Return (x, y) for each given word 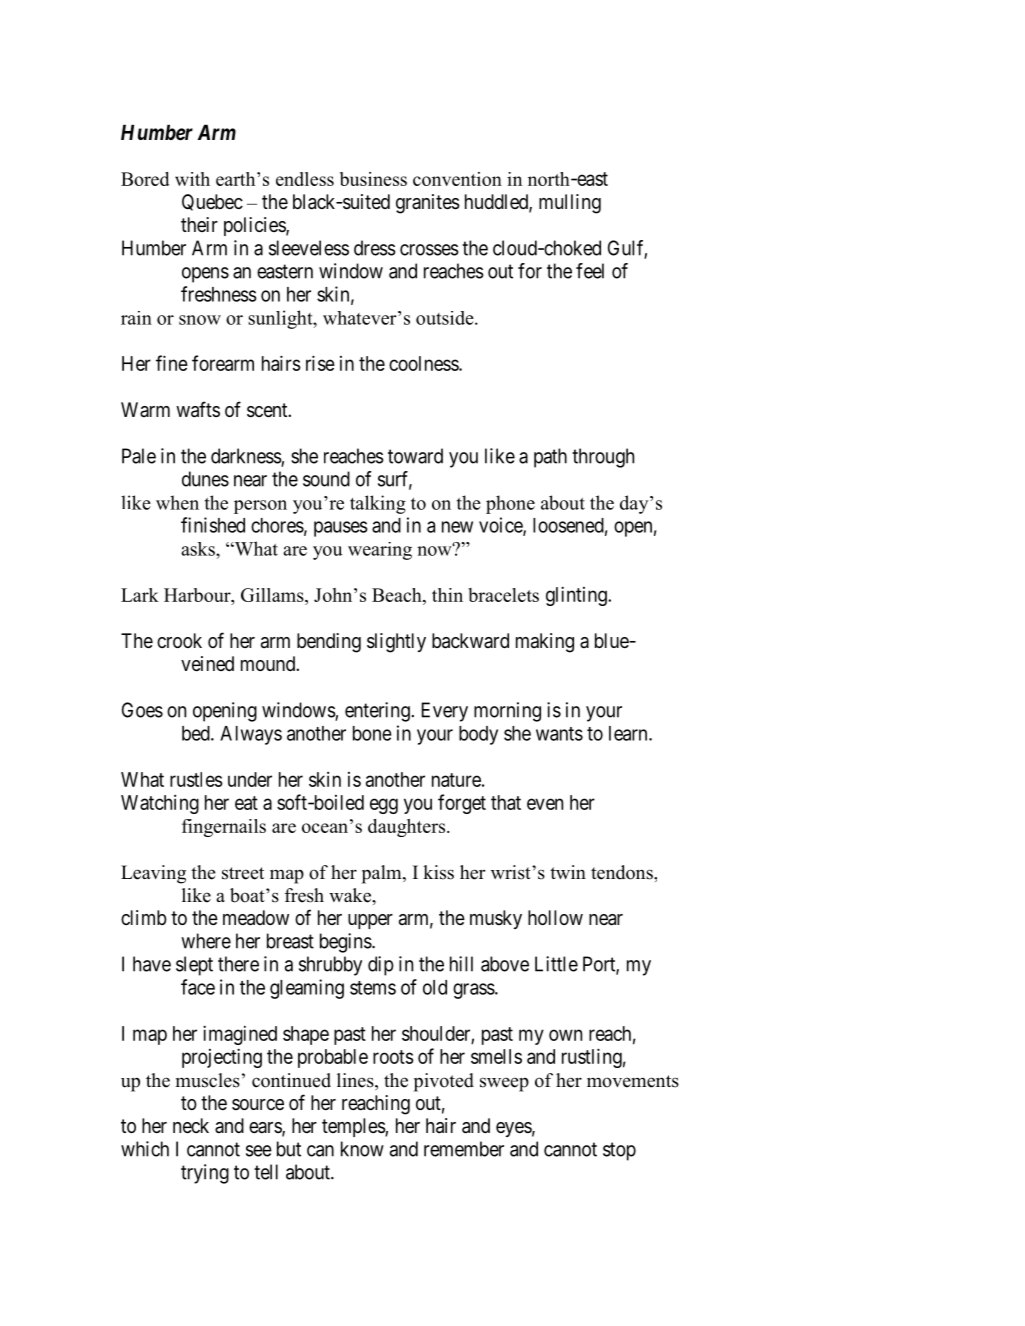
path (550, 458)
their (199, 224)
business (373, 179)
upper (370, 921)
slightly (396, 643)
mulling (570, 204)
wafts (198, 409)
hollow (555, 917)
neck (191, 1126)
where (206, 941)
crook (179, 640)
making (545, 643)
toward (415, 456)
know (362, 1149)
